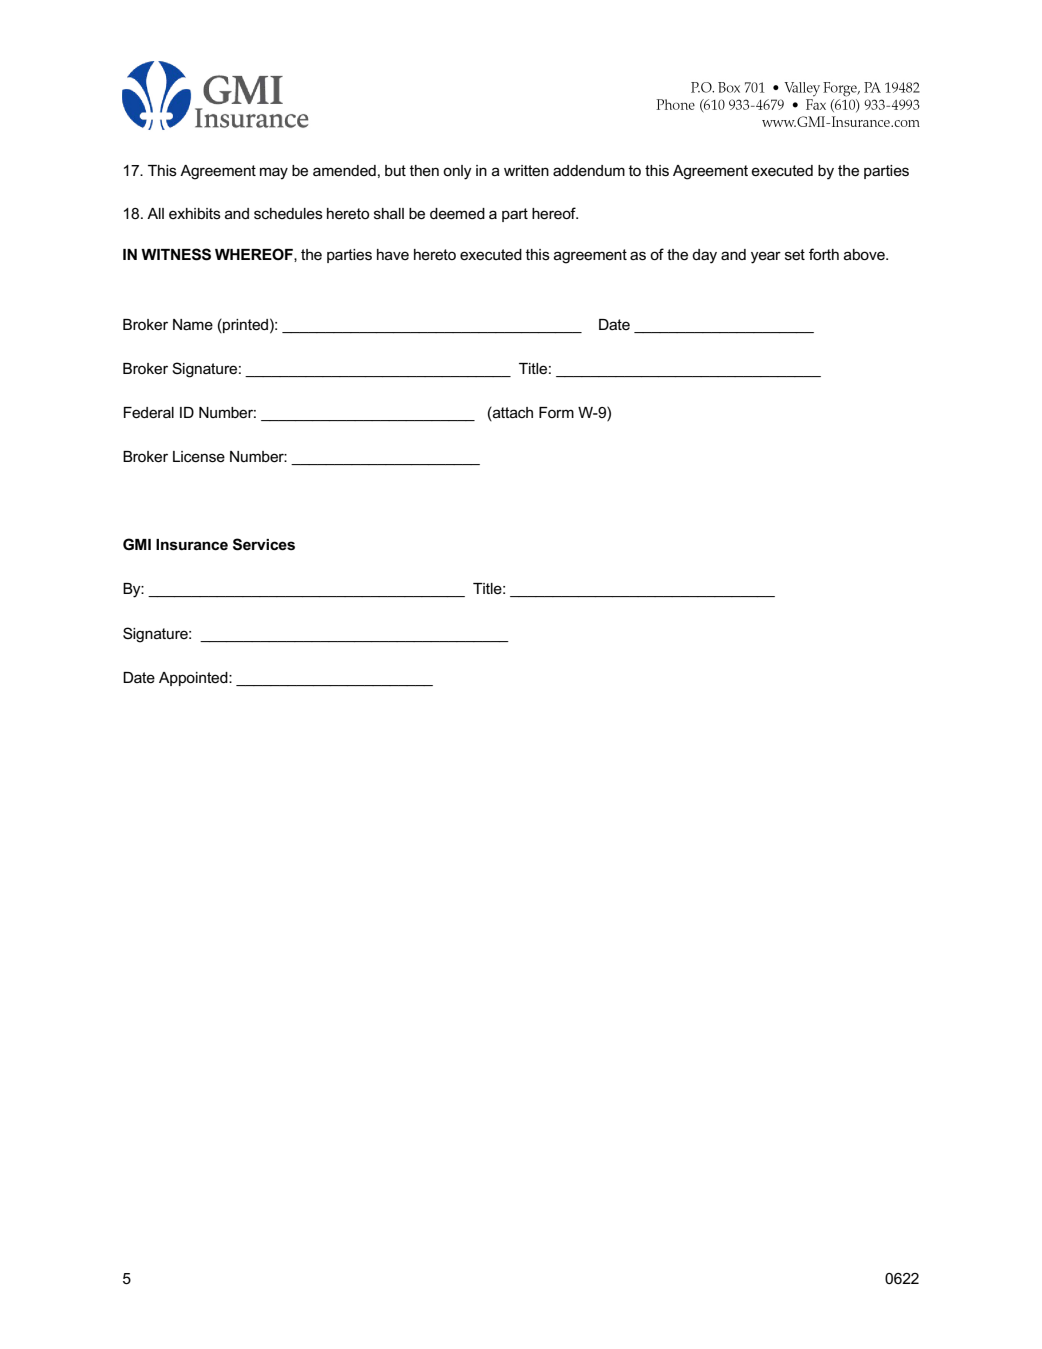  What do you see at coordinates (199, 456) in the screenshot?
I see `License` at bounding box center [199, 456].
